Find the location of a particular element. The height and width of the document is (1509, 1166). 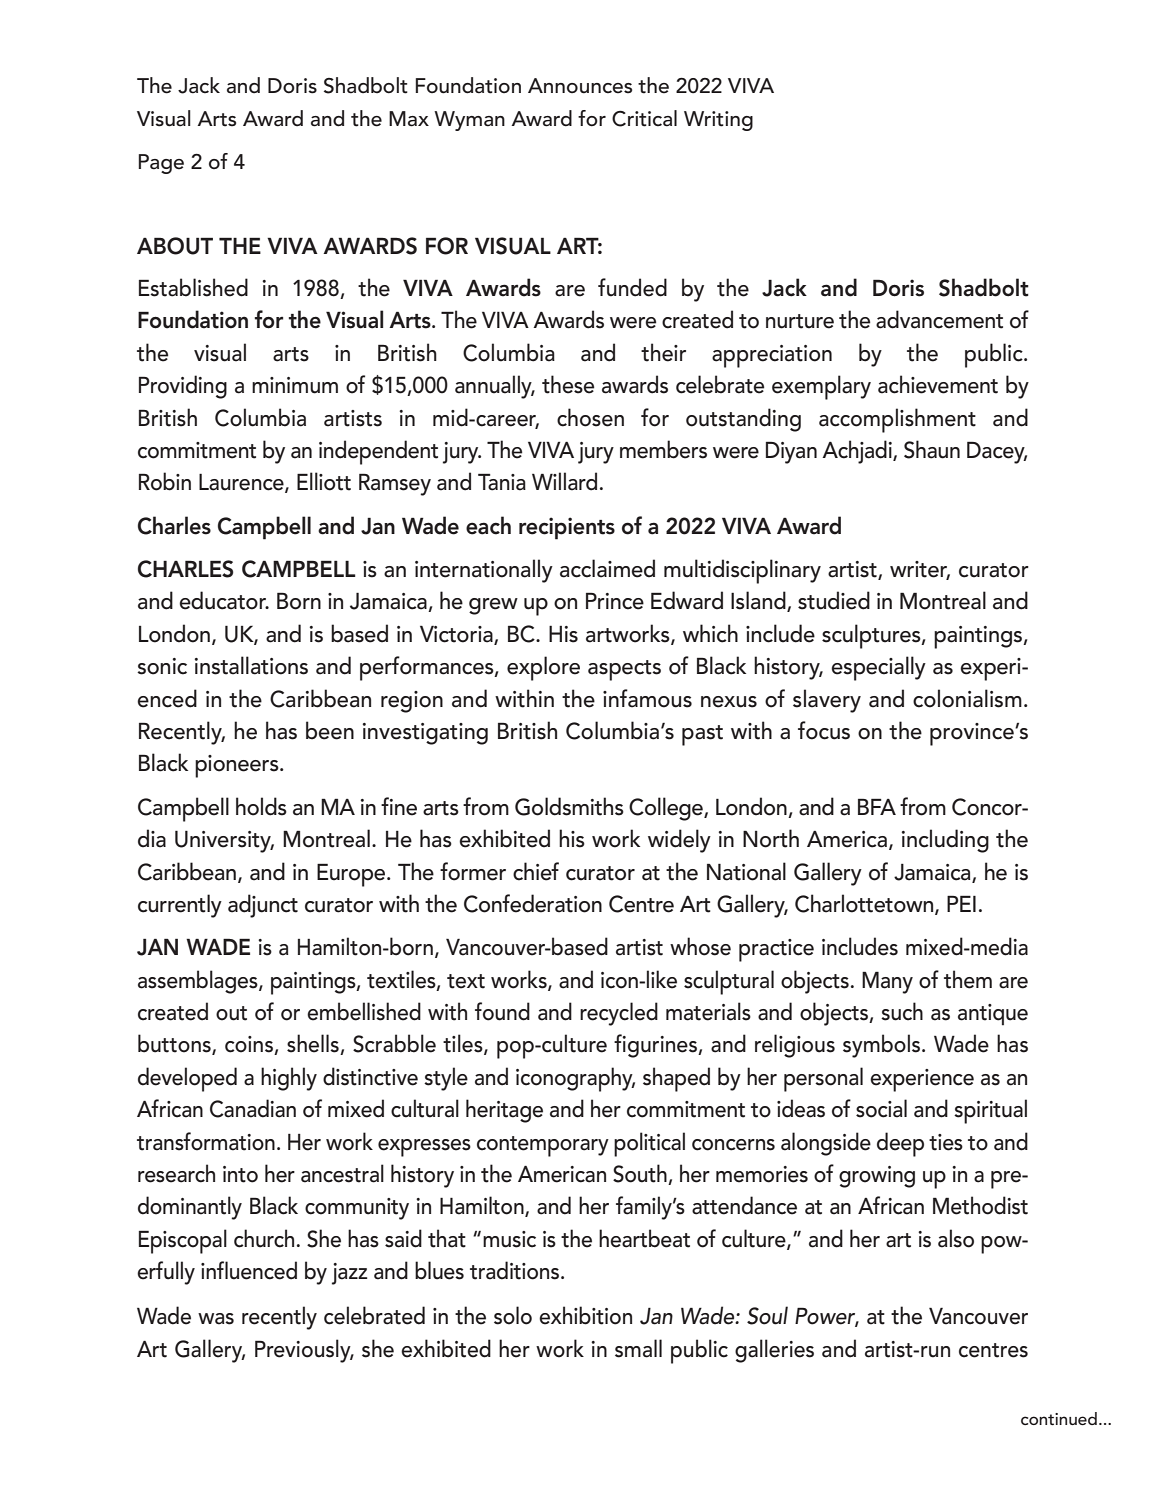

Writing is located at coordinates (718, 121).
